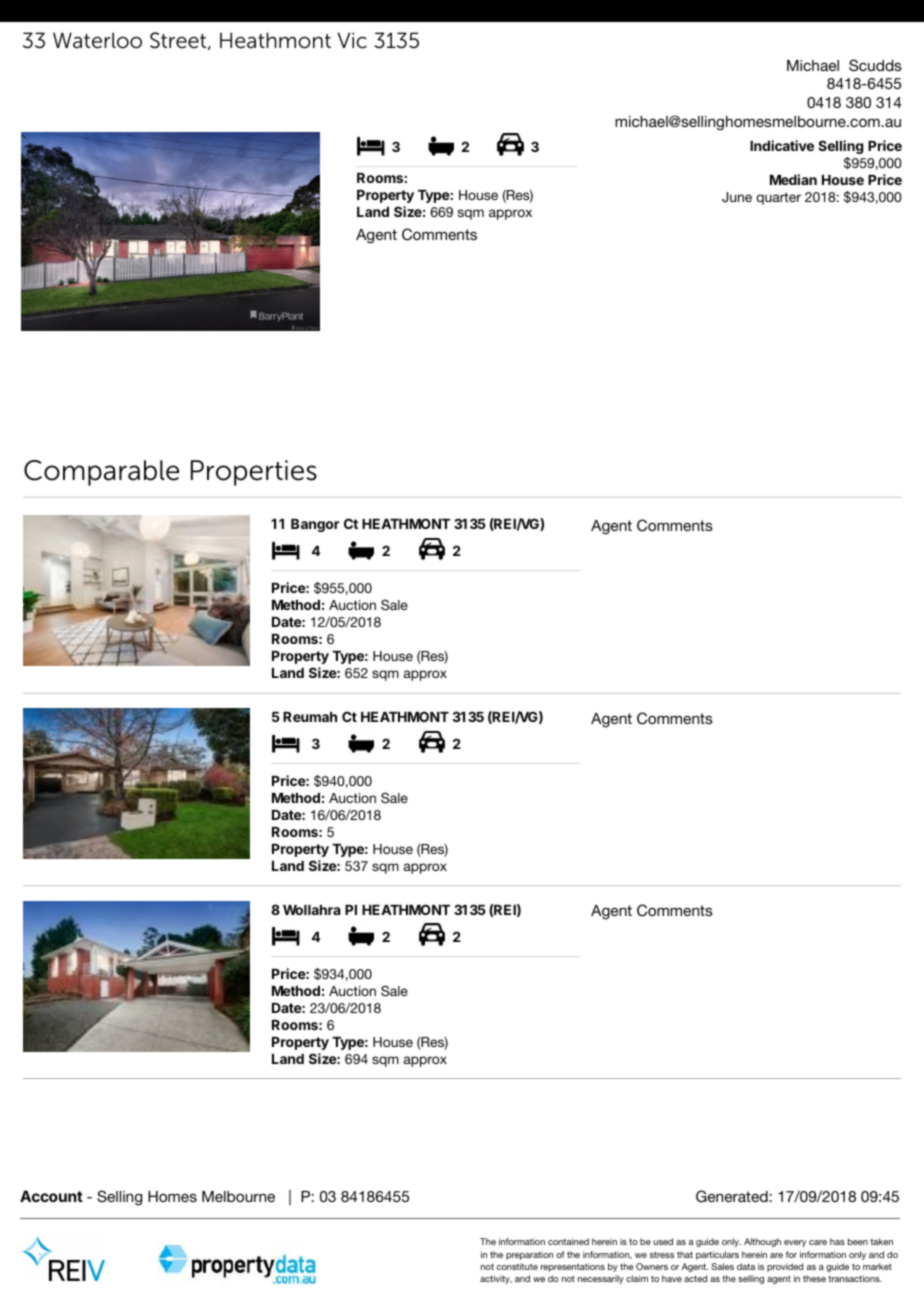 This screenshot has width=924, height=1308. What do you see at coordinates (795, 1243) in the screenshot?
I see `every` at bounding box center [795, 1243].
